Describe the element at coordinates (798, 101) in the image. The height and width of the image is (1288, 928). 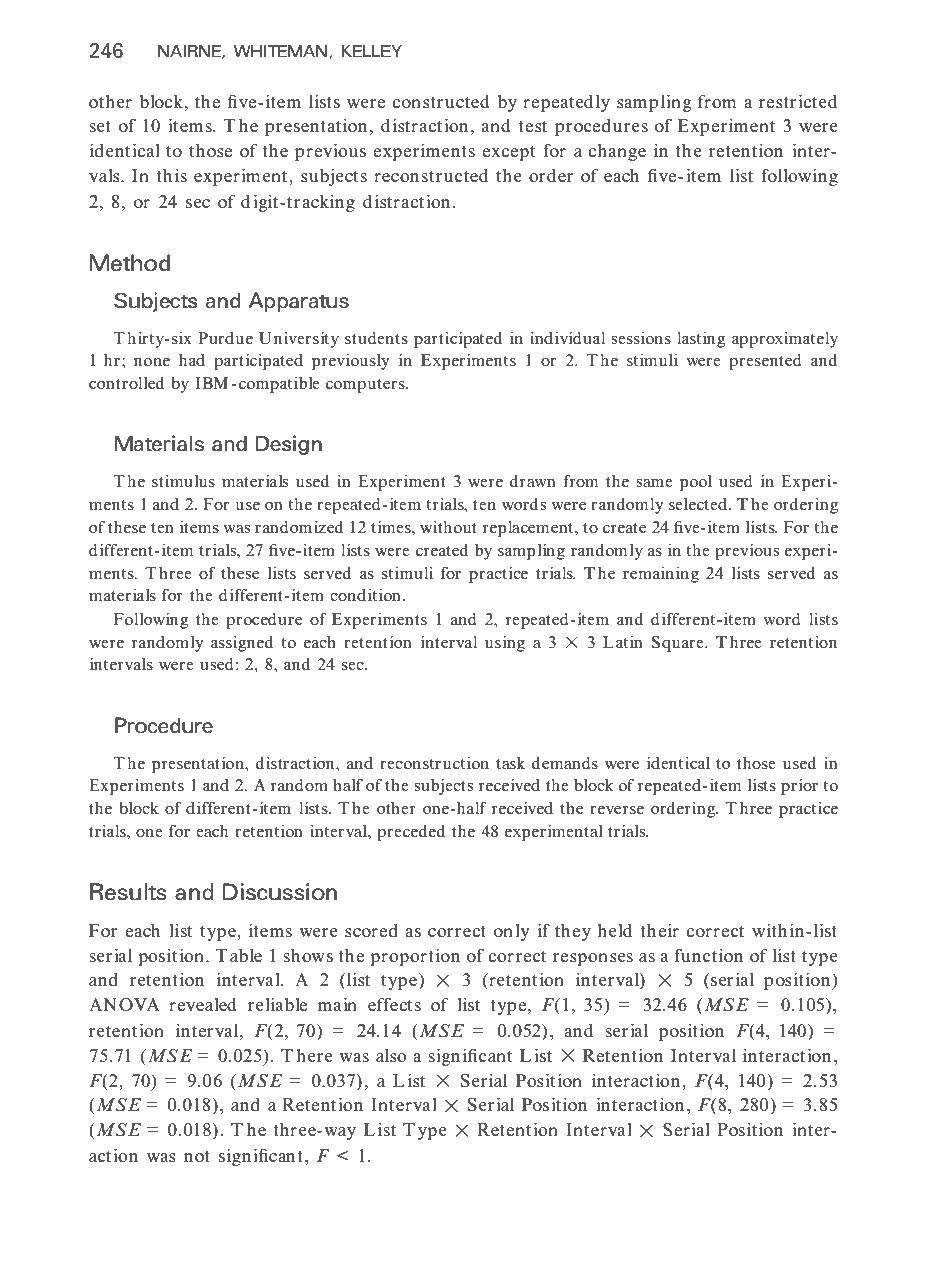
I see `restricted` at that location.
